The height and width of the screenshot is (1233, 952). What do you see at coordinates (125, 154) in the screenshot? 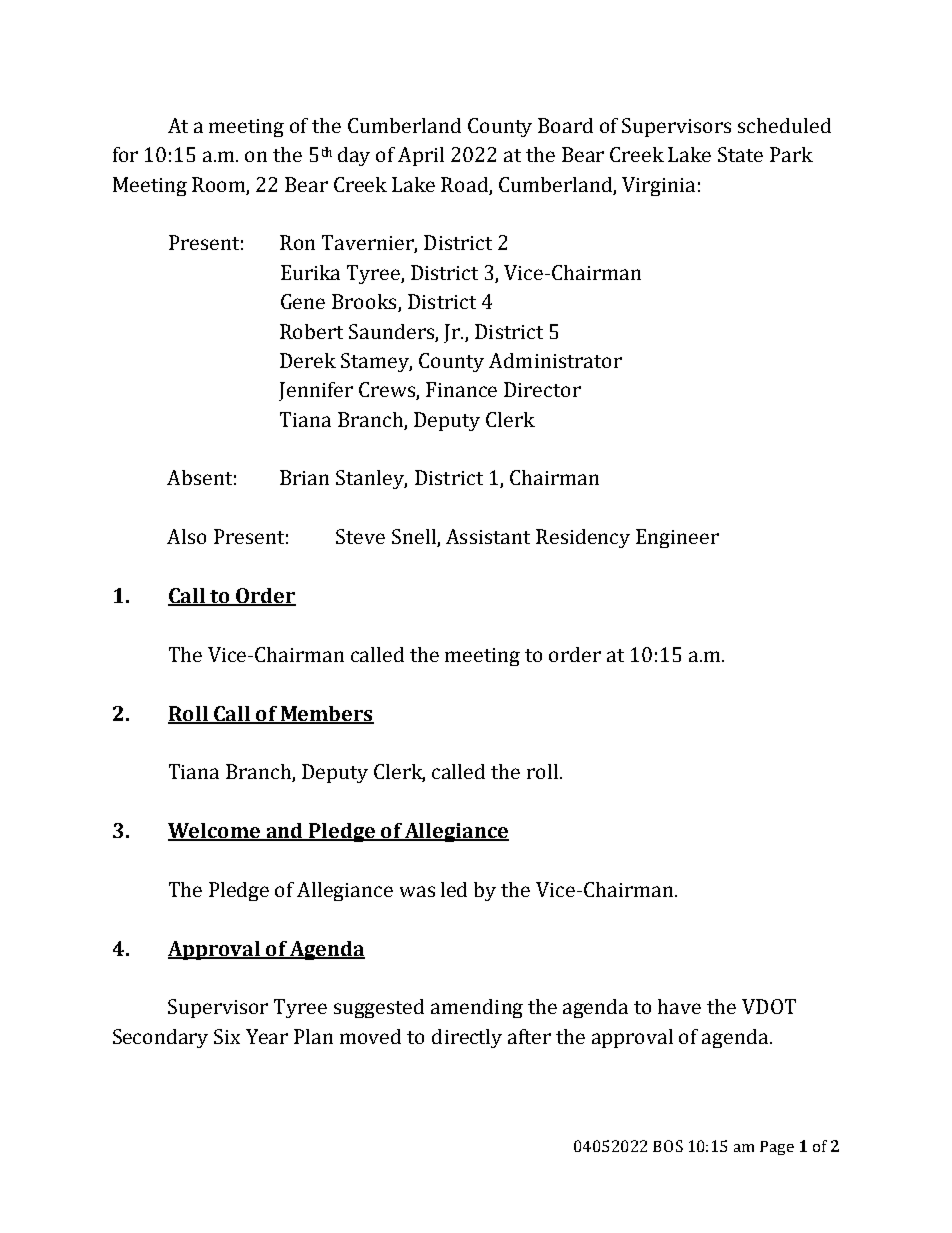
I see `for` at bounding box center [125, 154].
